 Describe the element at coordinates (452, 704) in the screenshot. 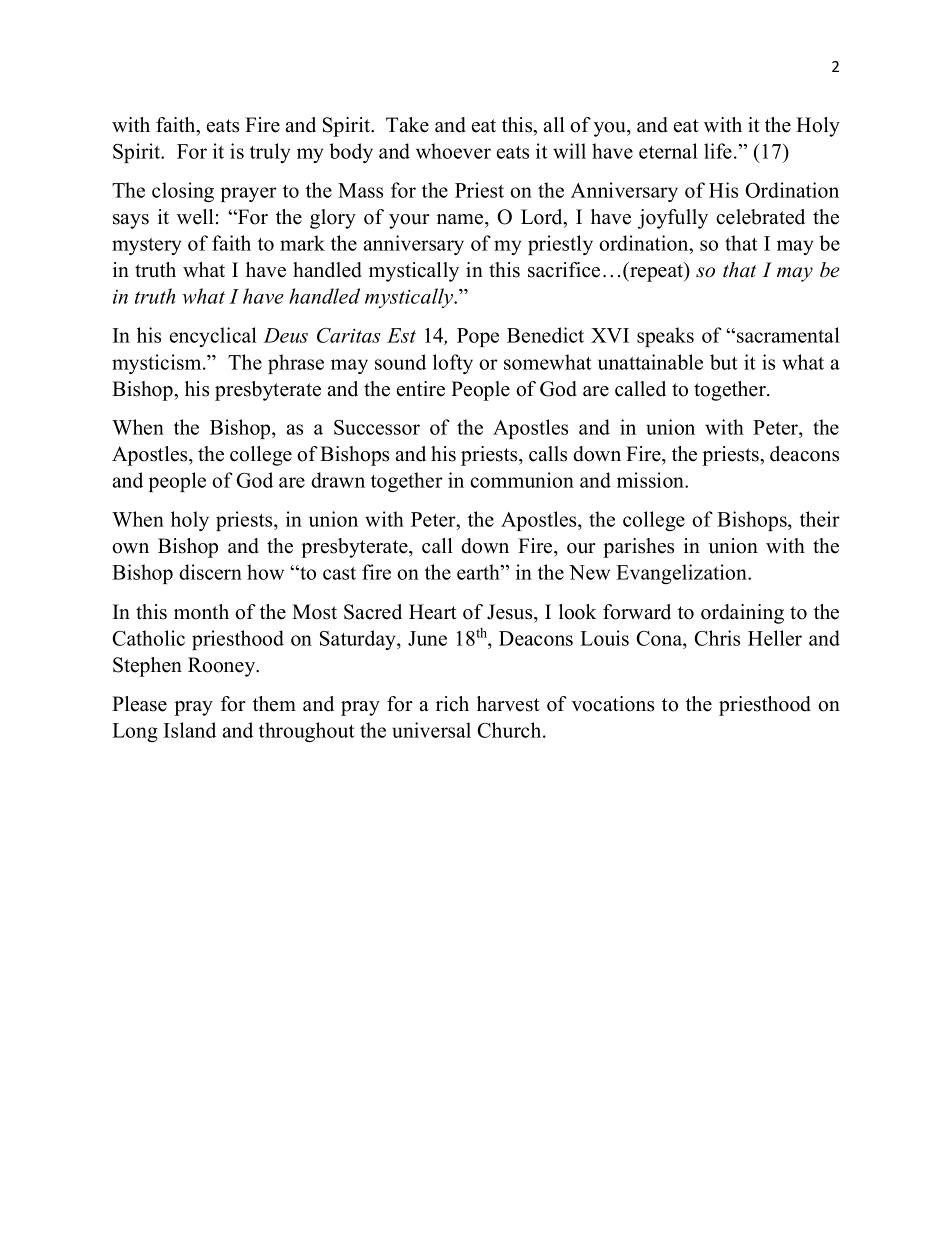

I see `rich` at that location.
